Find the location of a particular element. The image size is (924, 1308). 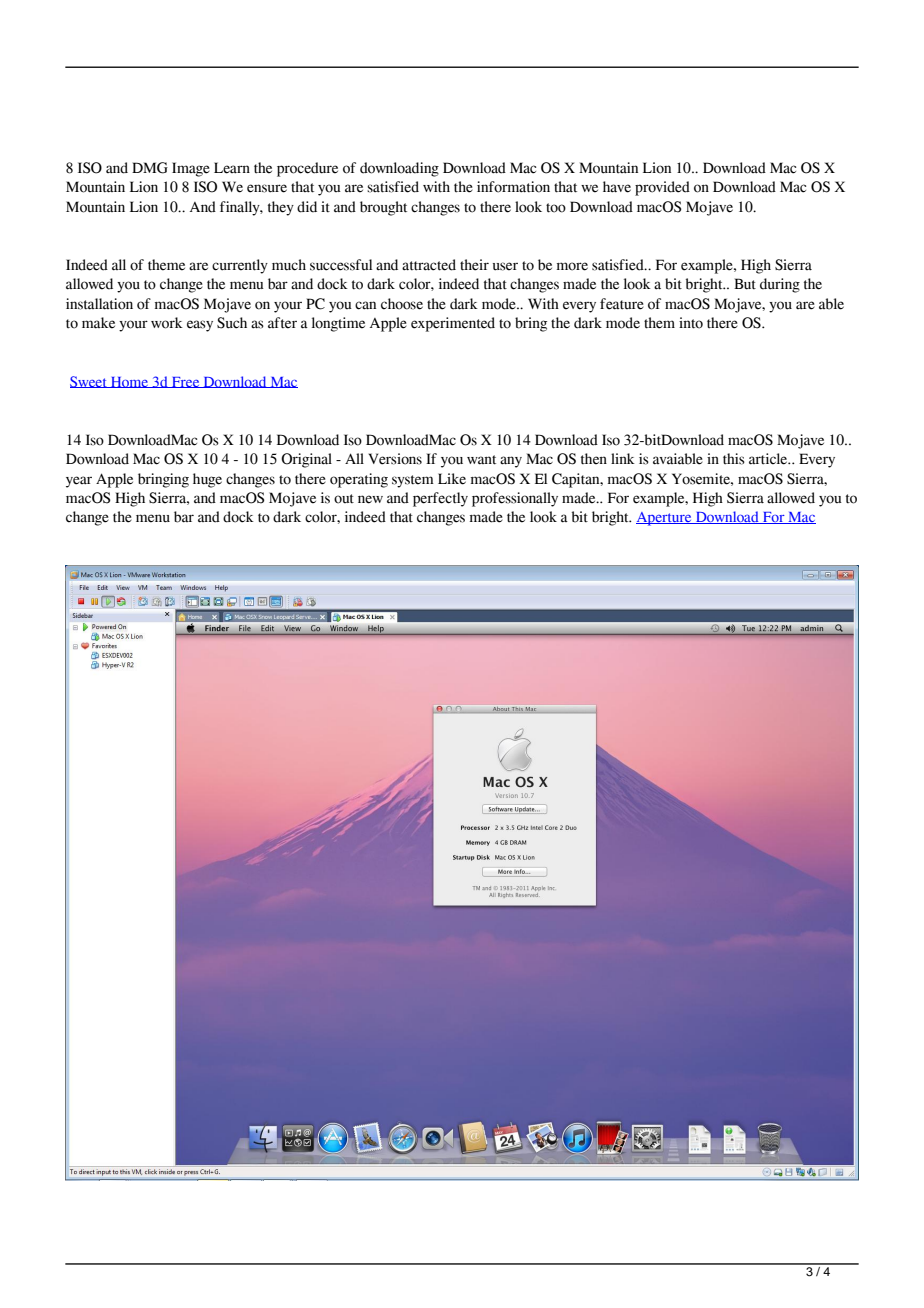

information is located at coordinates (513, 187).
